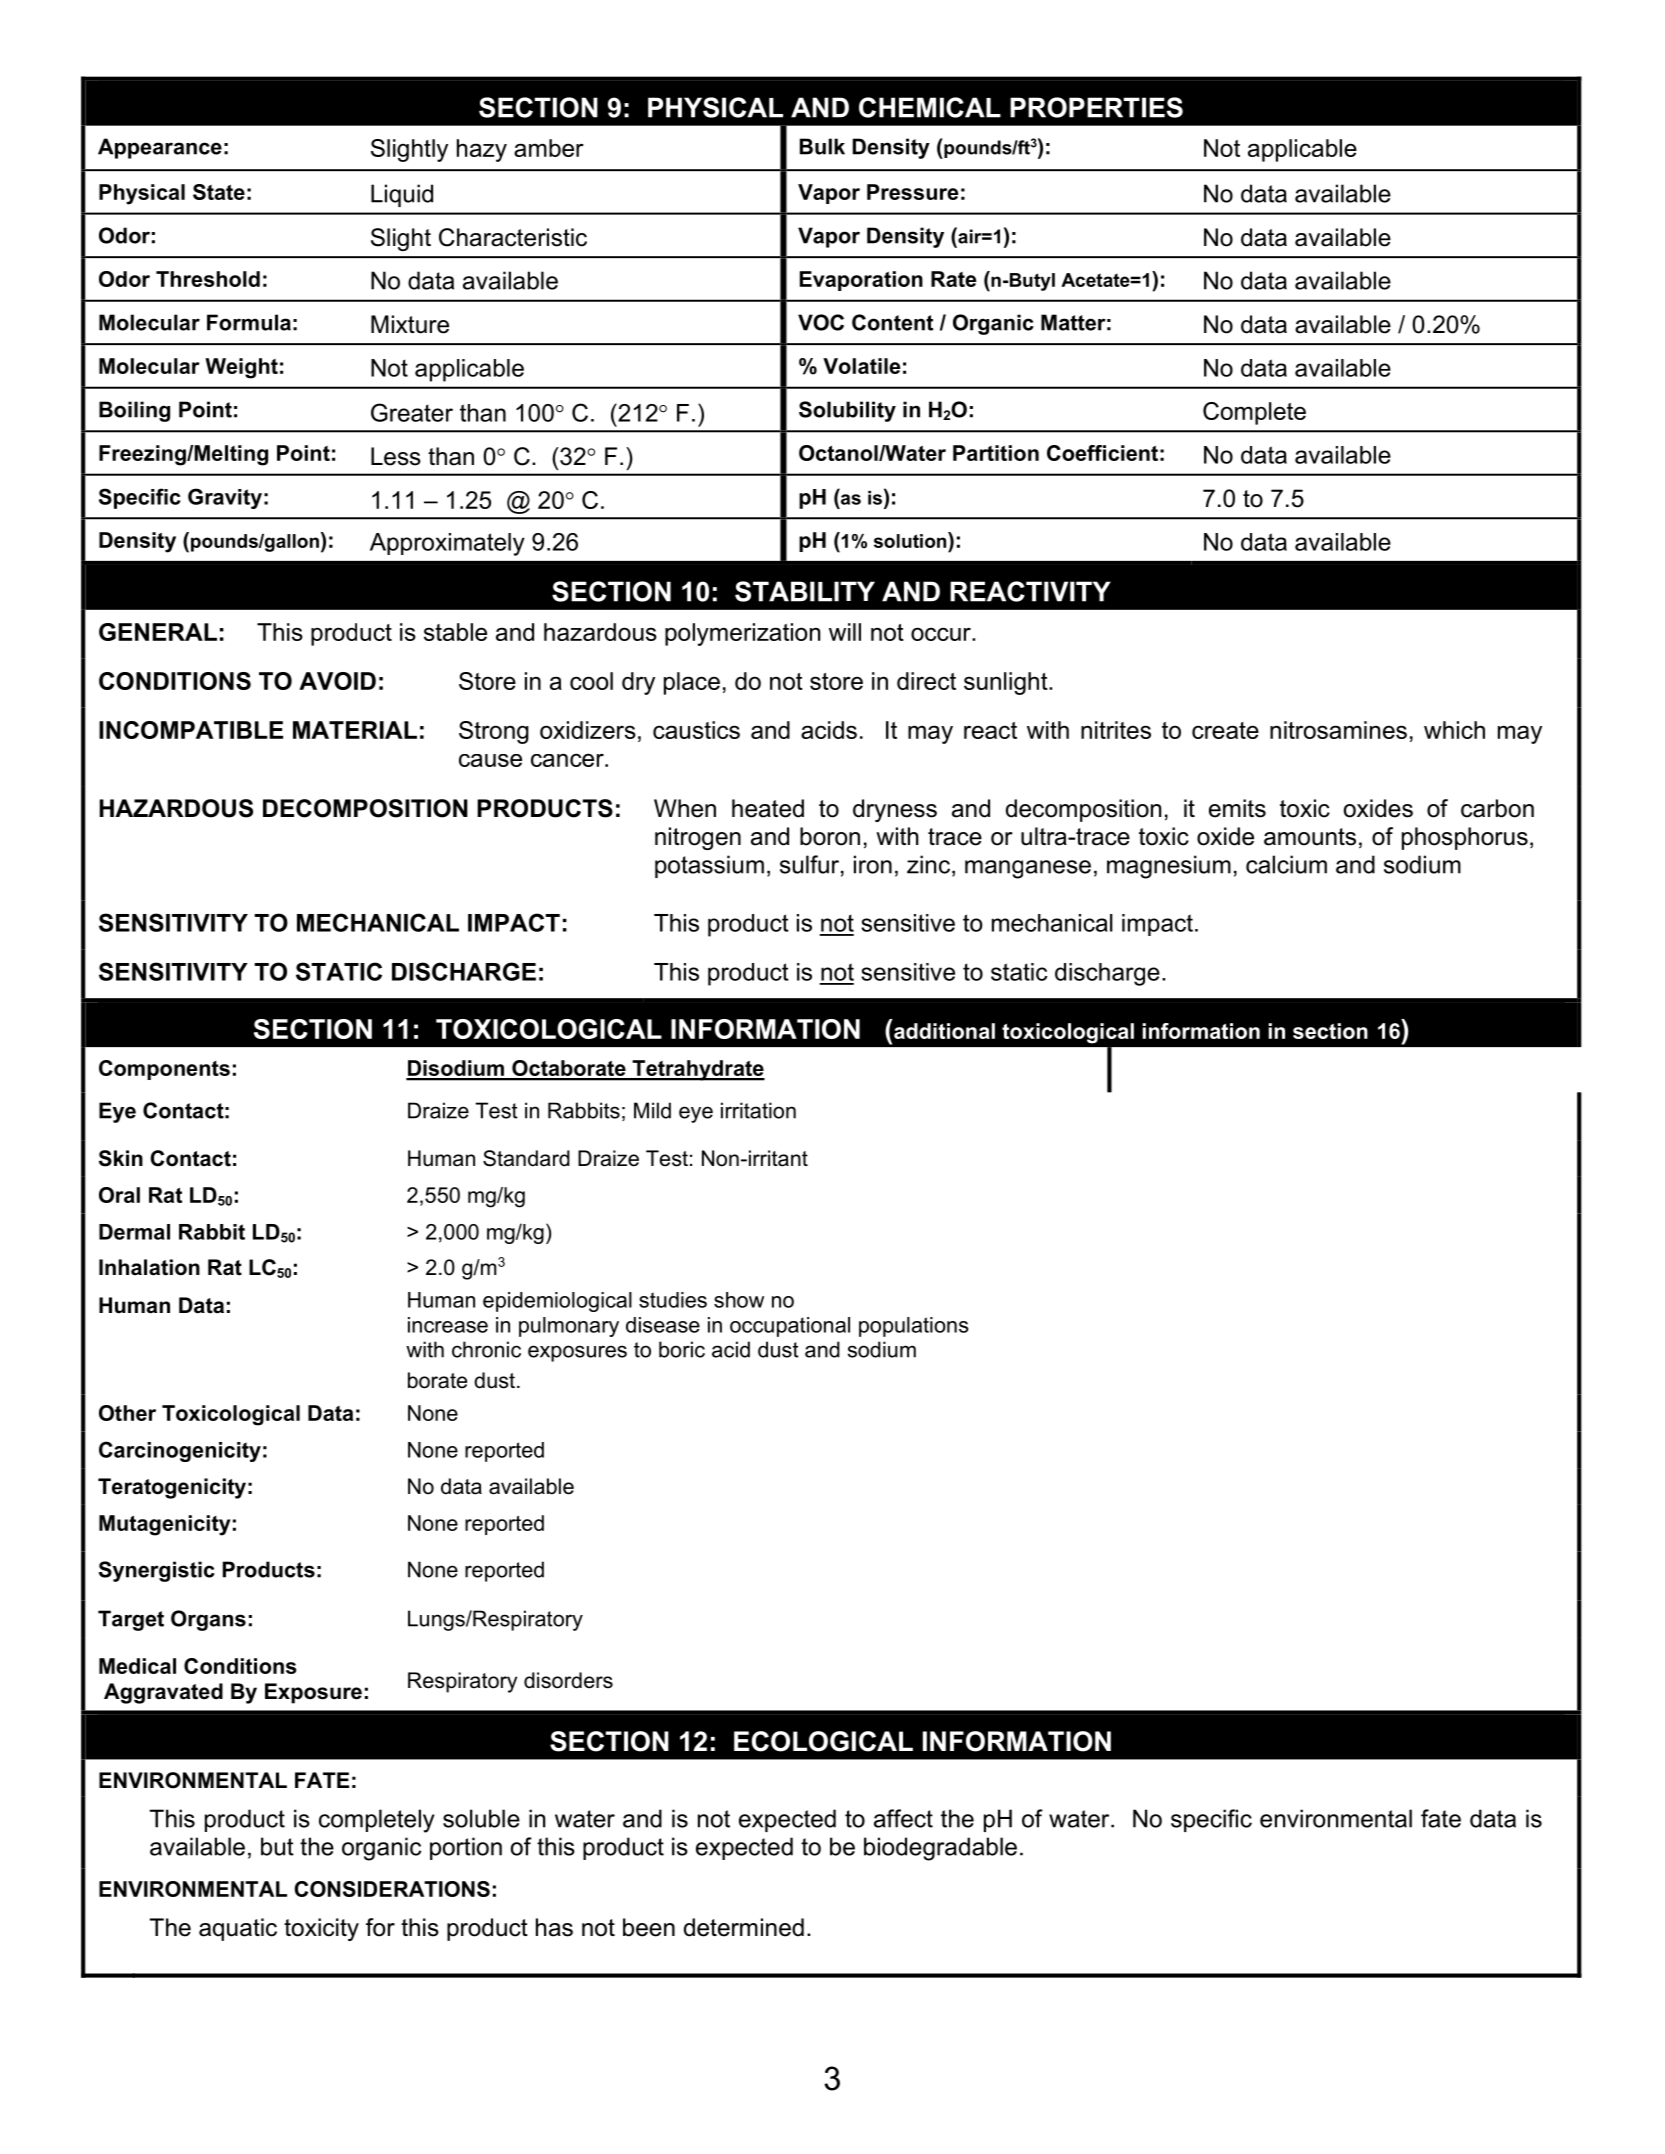  Describe the element at coordinates (822, 146) in the screenshot. I see `Bulk` at that location.
